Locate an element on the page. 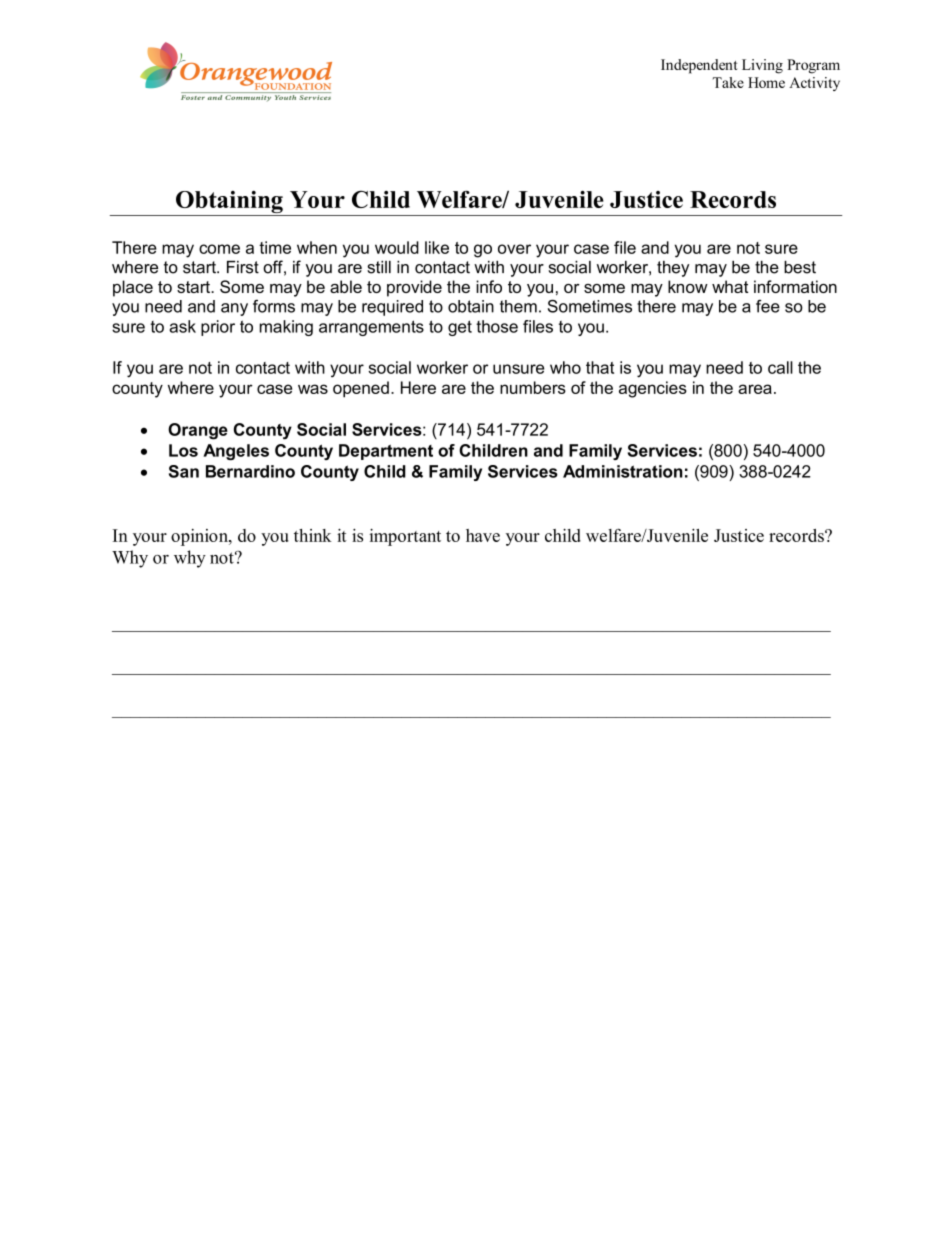 This page has height=1233, width=952. Independent is located at coordinates (699, 66).
